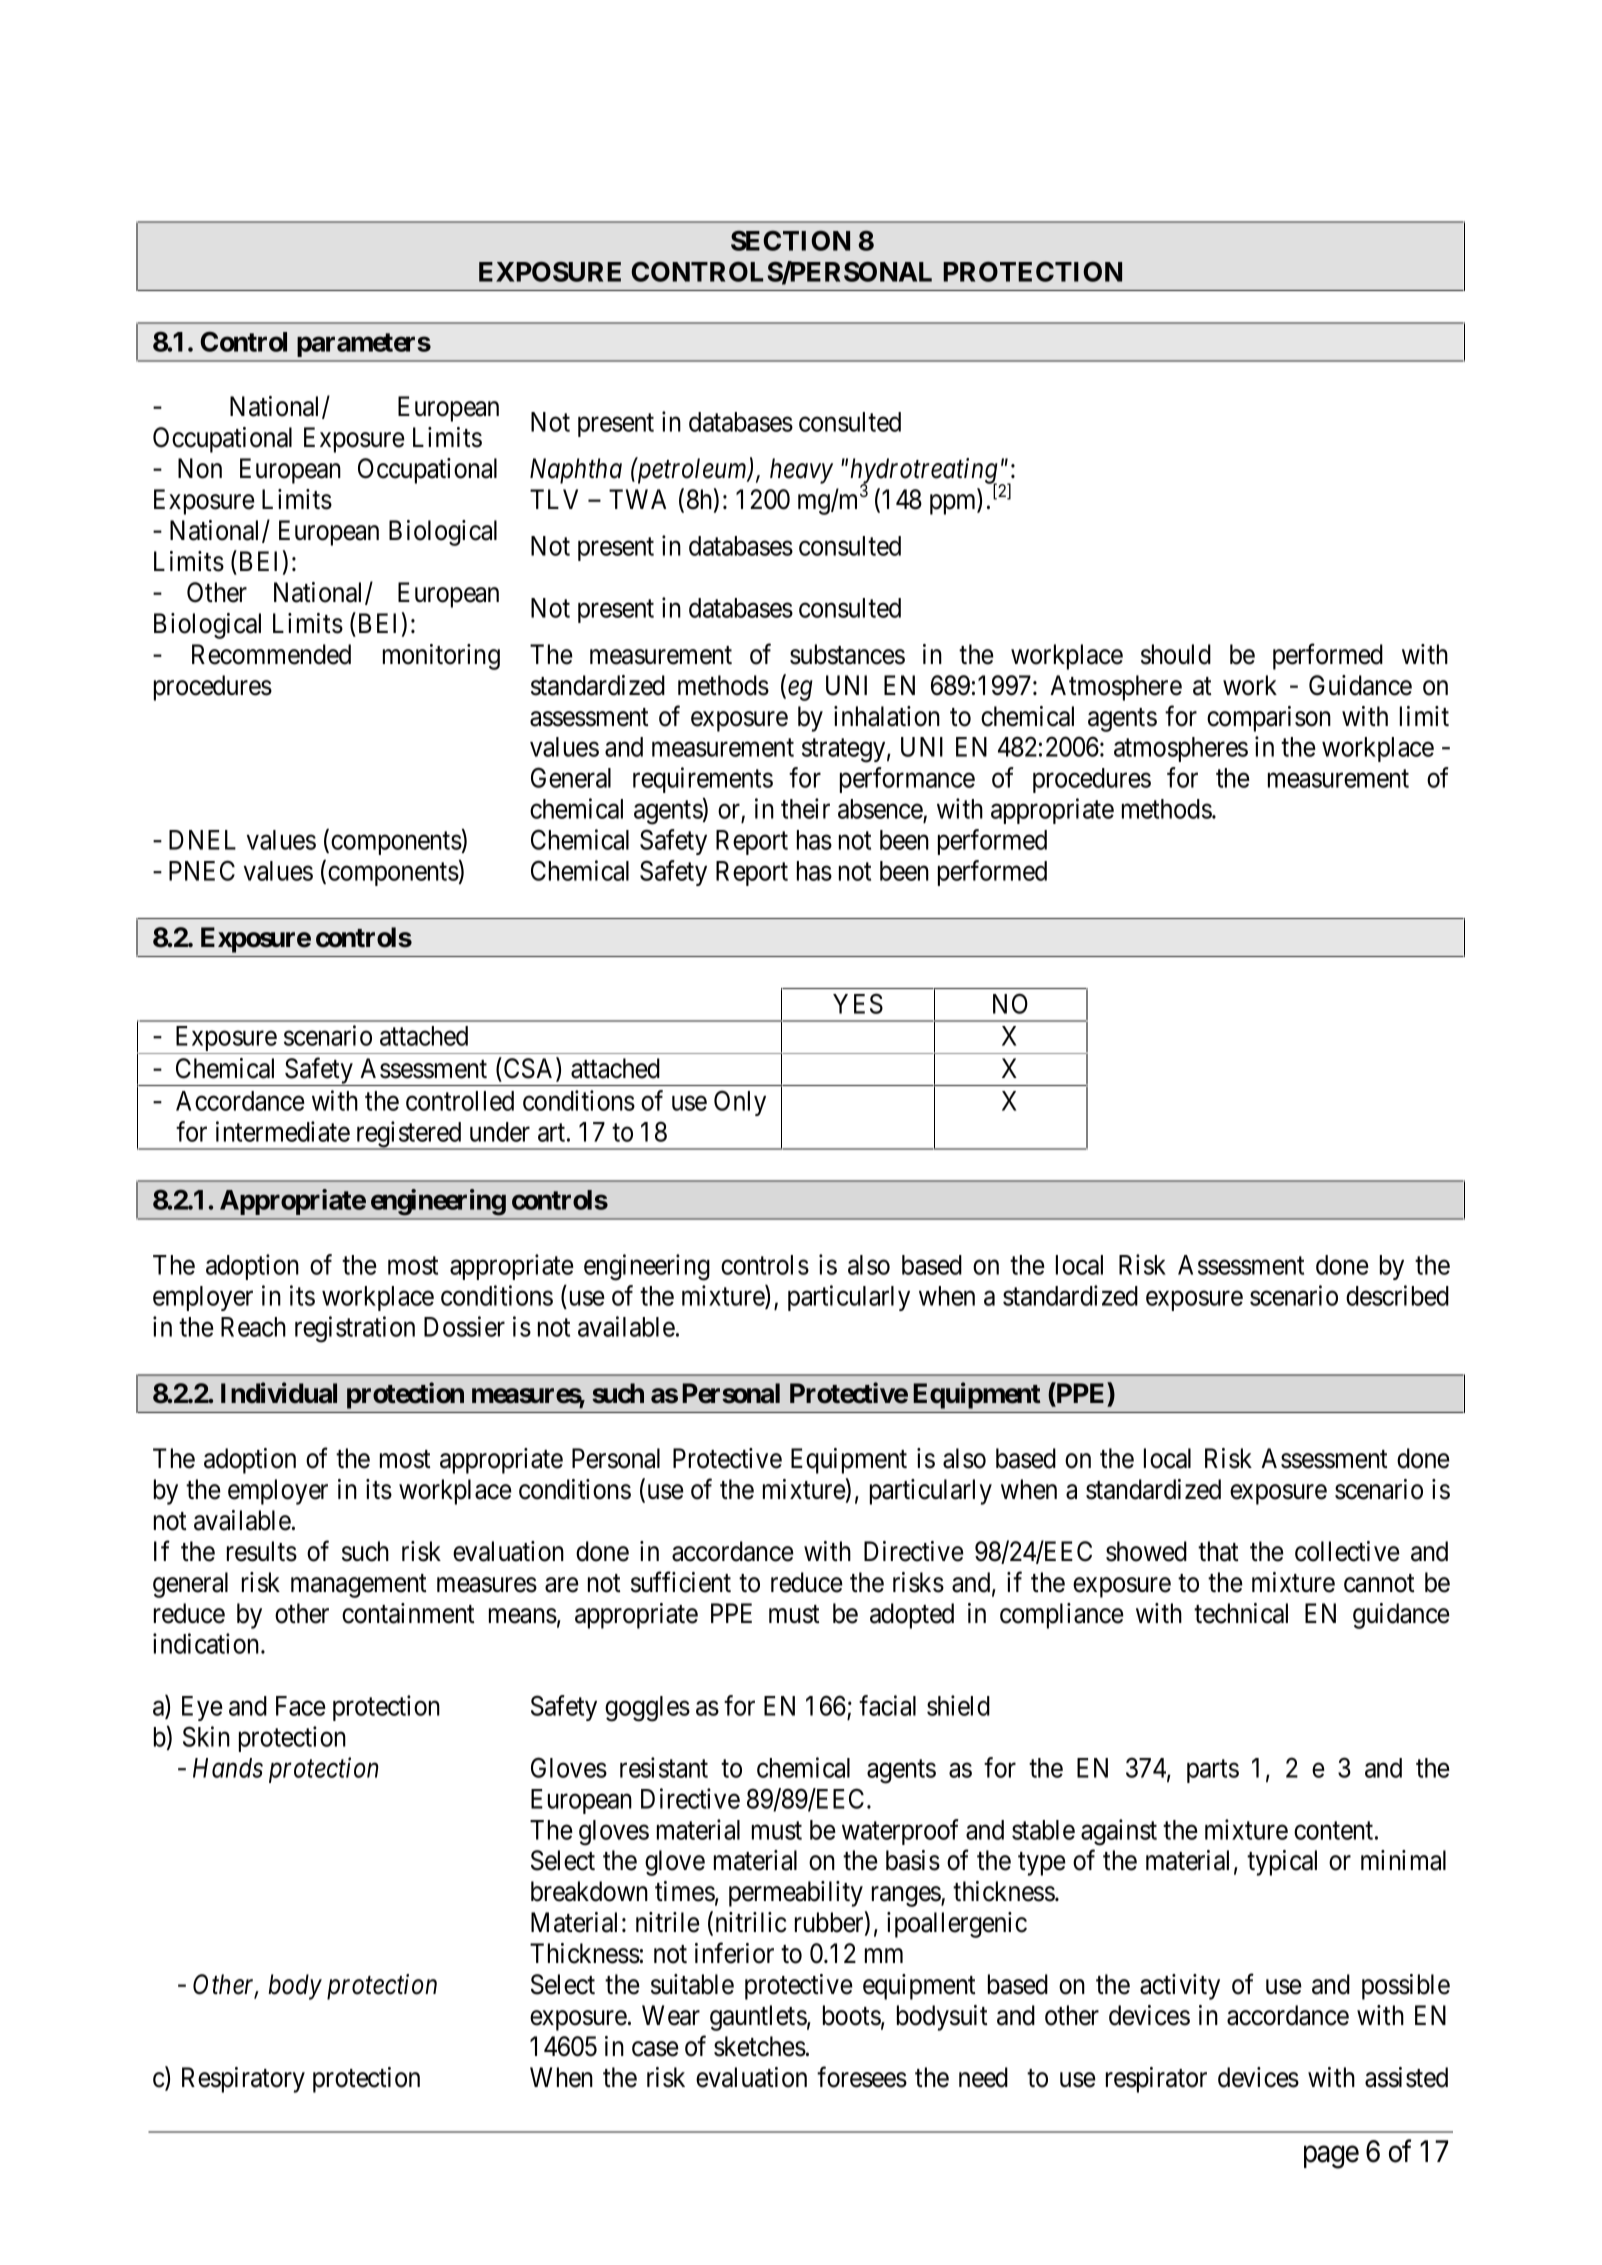  I want to click on their, so click(805, 808).
